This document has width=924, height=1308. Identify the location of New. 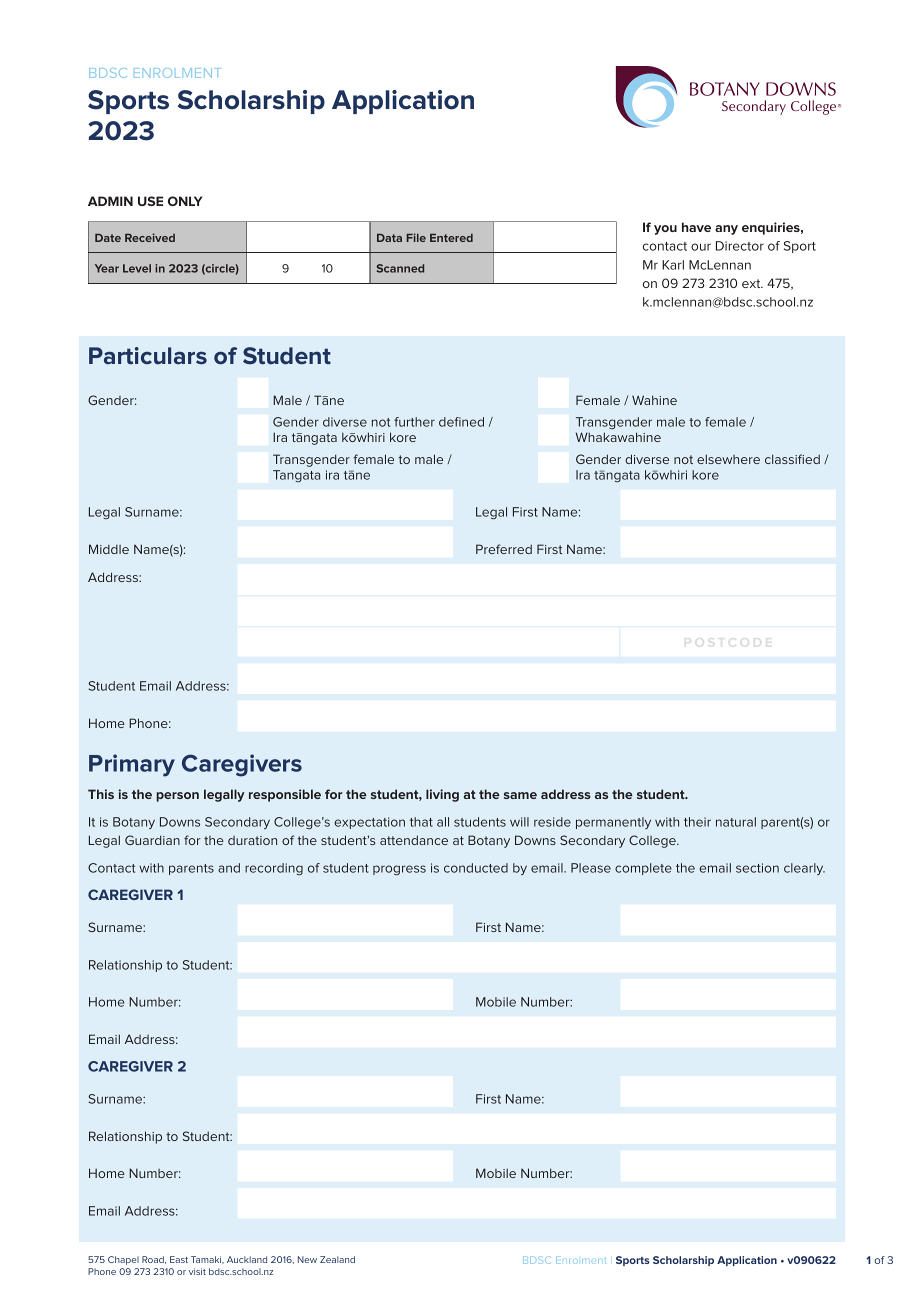
(307, 1259).
